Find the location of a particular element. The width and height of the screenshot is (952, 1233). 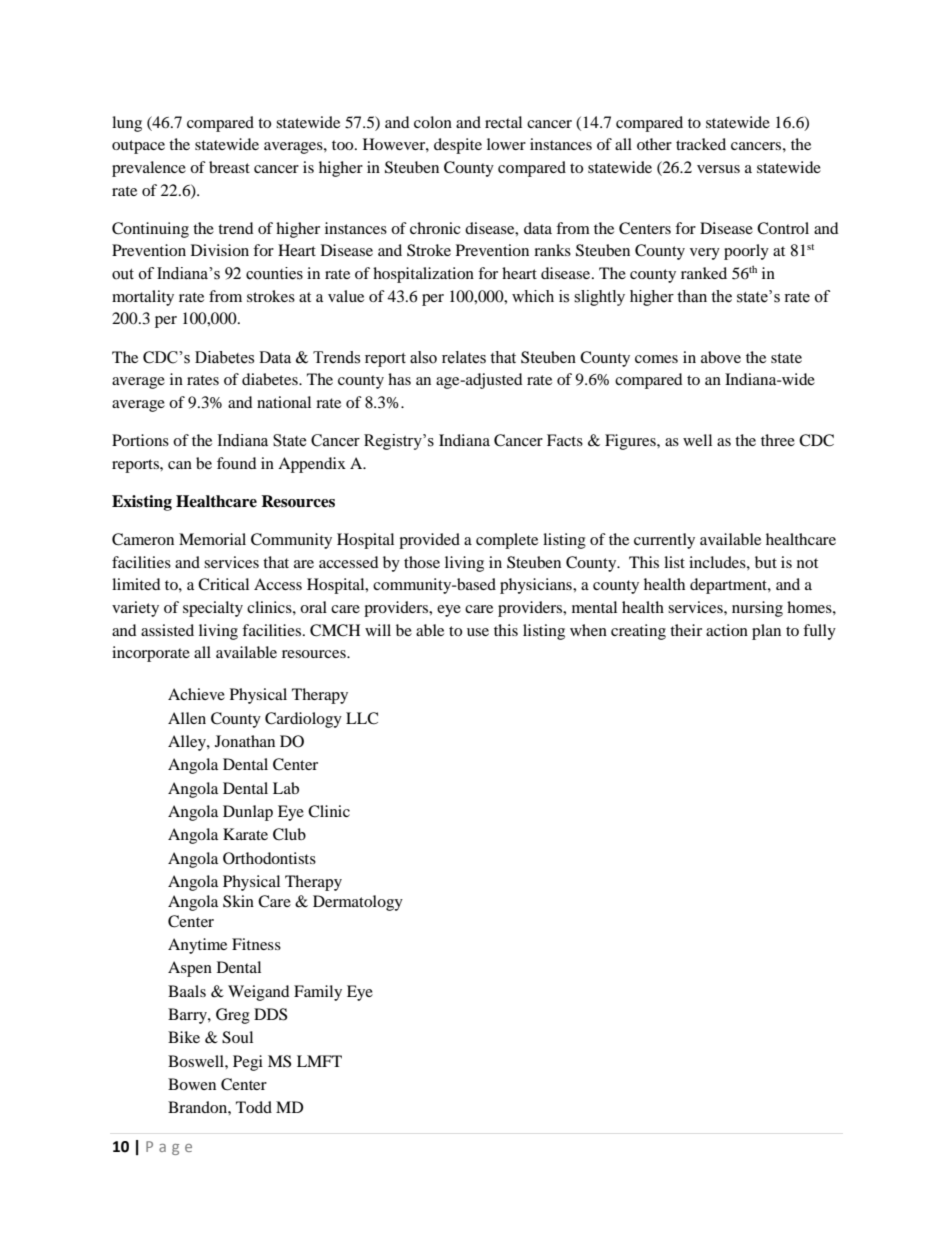

versus is located at coordinates (718, 169).
